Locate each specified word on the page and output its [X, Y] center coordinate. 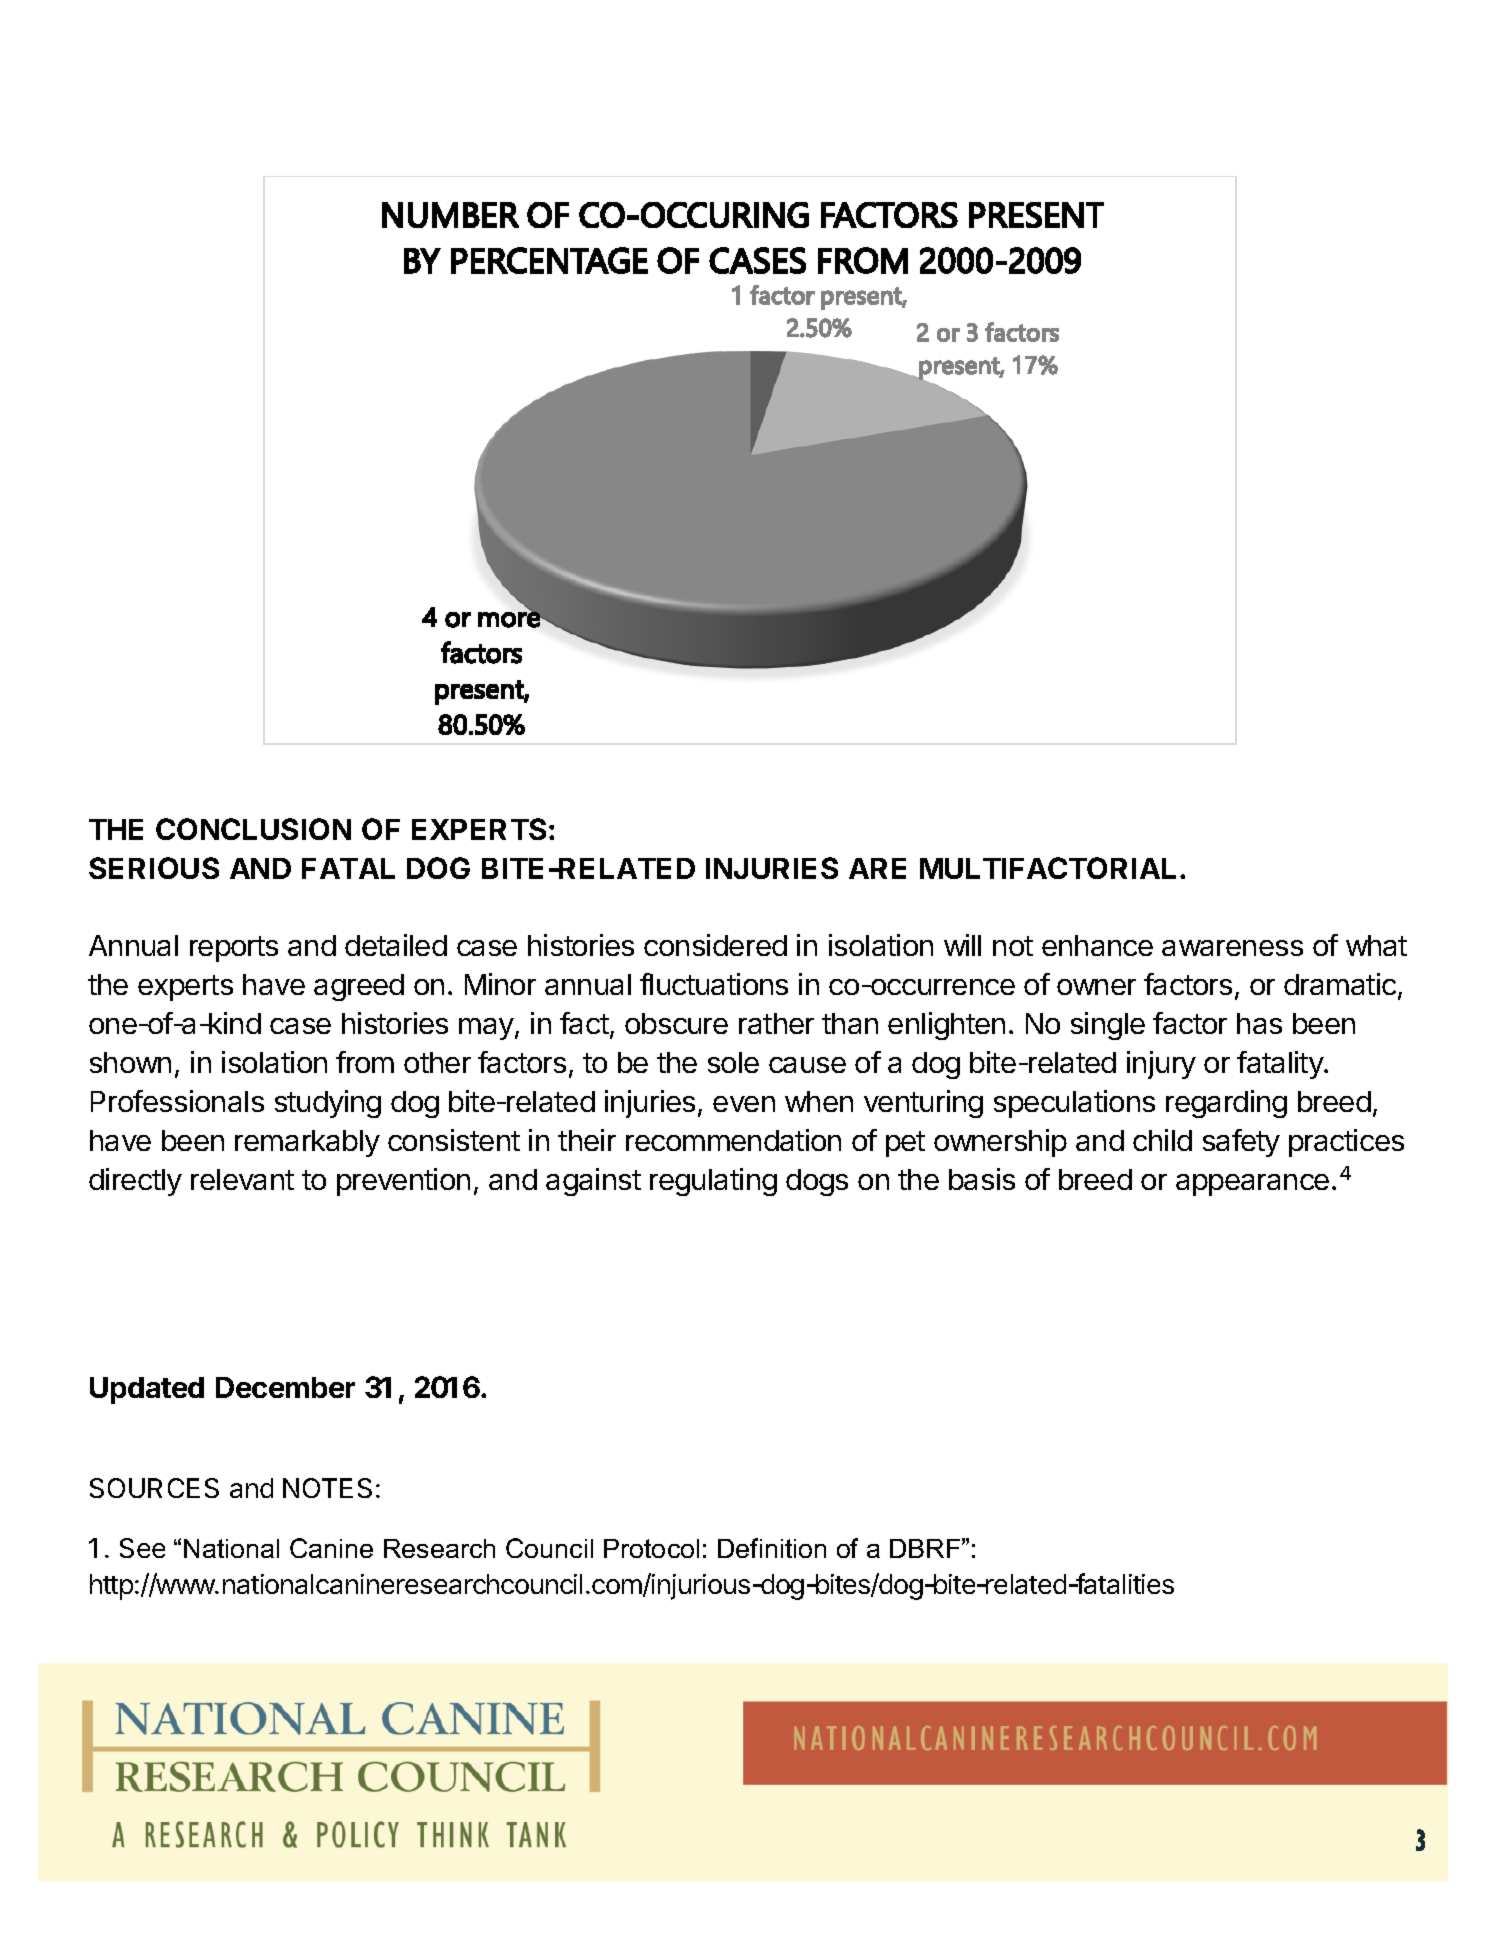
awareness [1232, 948]
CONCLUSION [253, 829]
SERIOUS [154, 868]
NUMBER [450, 215]
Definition [772, 1548]
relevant [242, 1179]
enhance [1097, 945]
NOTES [327, 1488]
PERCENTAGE [549, 260]
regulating [713, 1182]
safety [1241, 1143]
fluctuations [714, 984]
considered [715, 945]
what [1376, 945]
